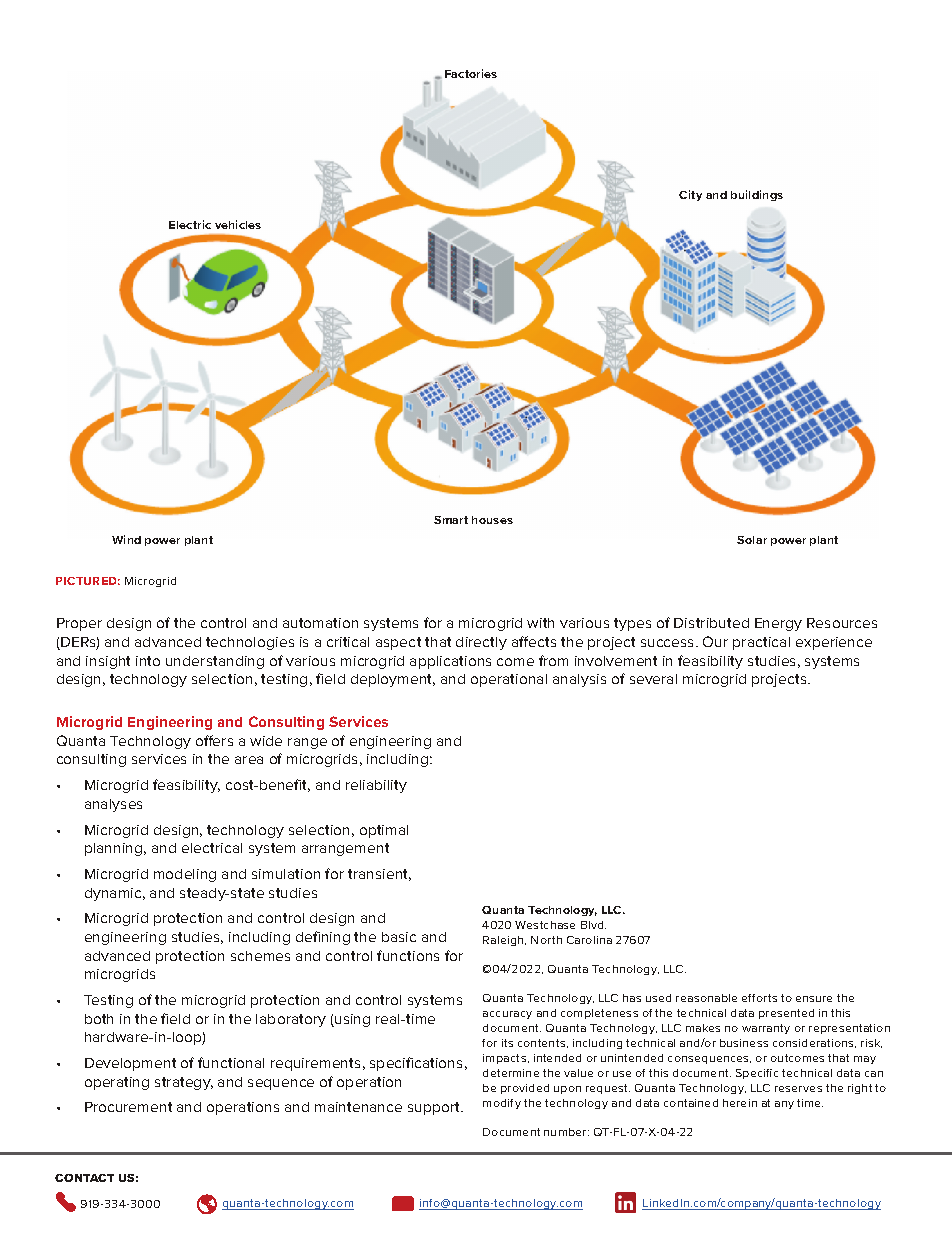 Image resolution: width=952 pixels, height=1233 pixels. I want to click on Wind, so click(126, 539).
